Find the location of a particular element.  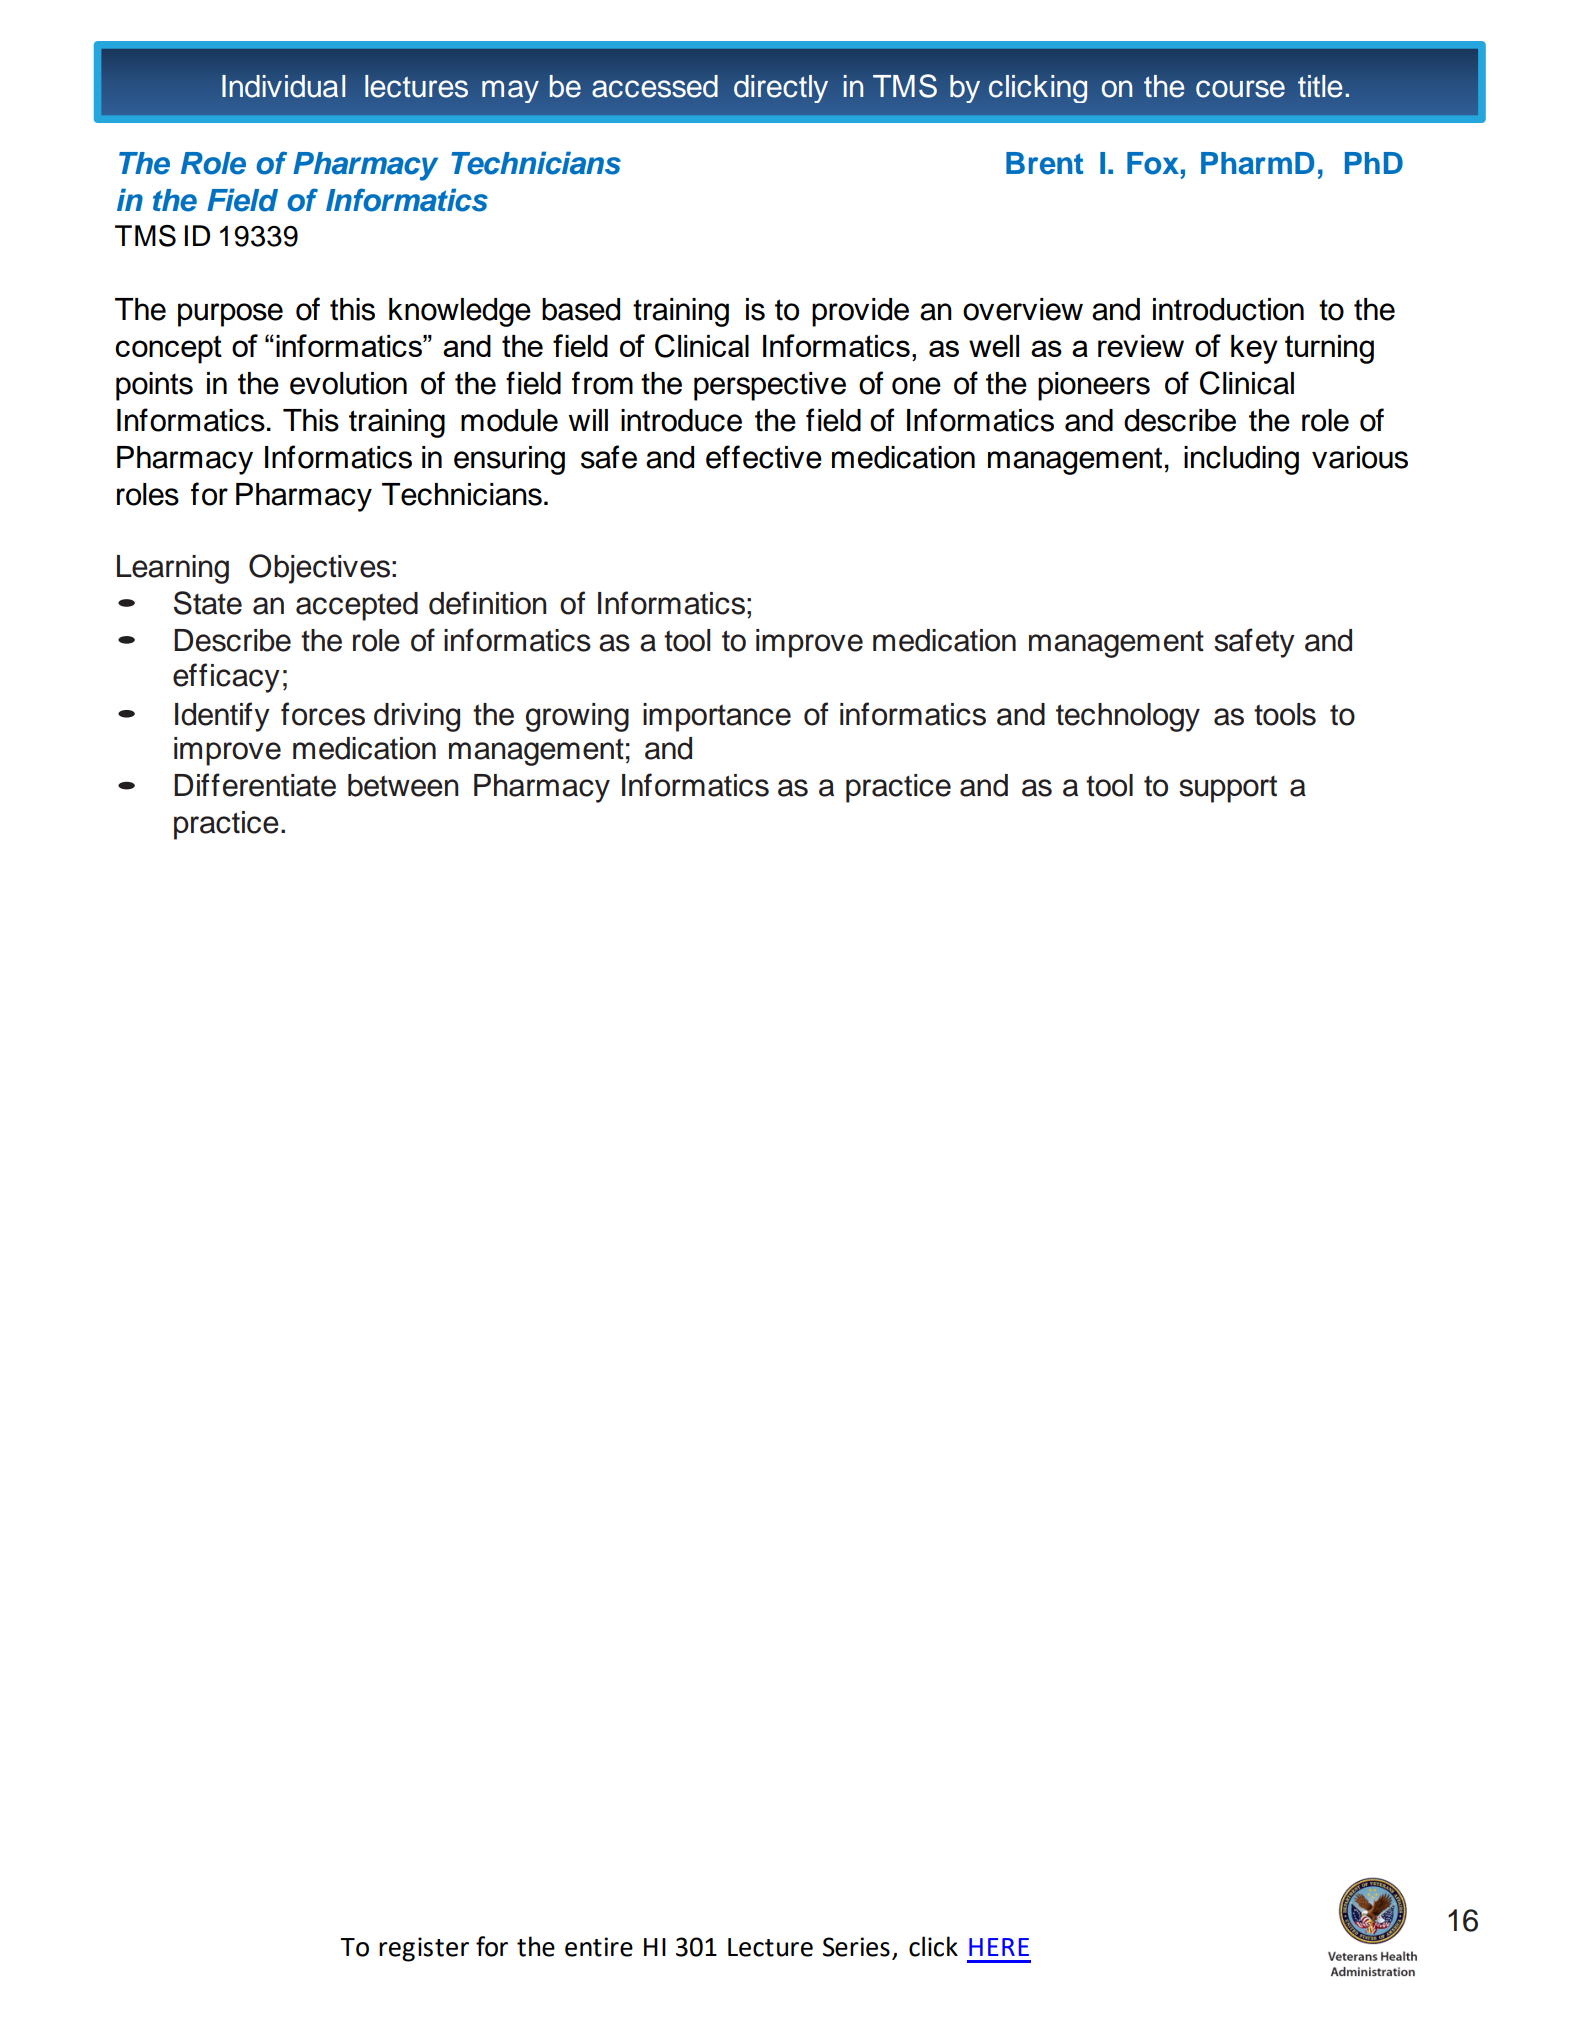

register is located at coordinates (424, 1949).
